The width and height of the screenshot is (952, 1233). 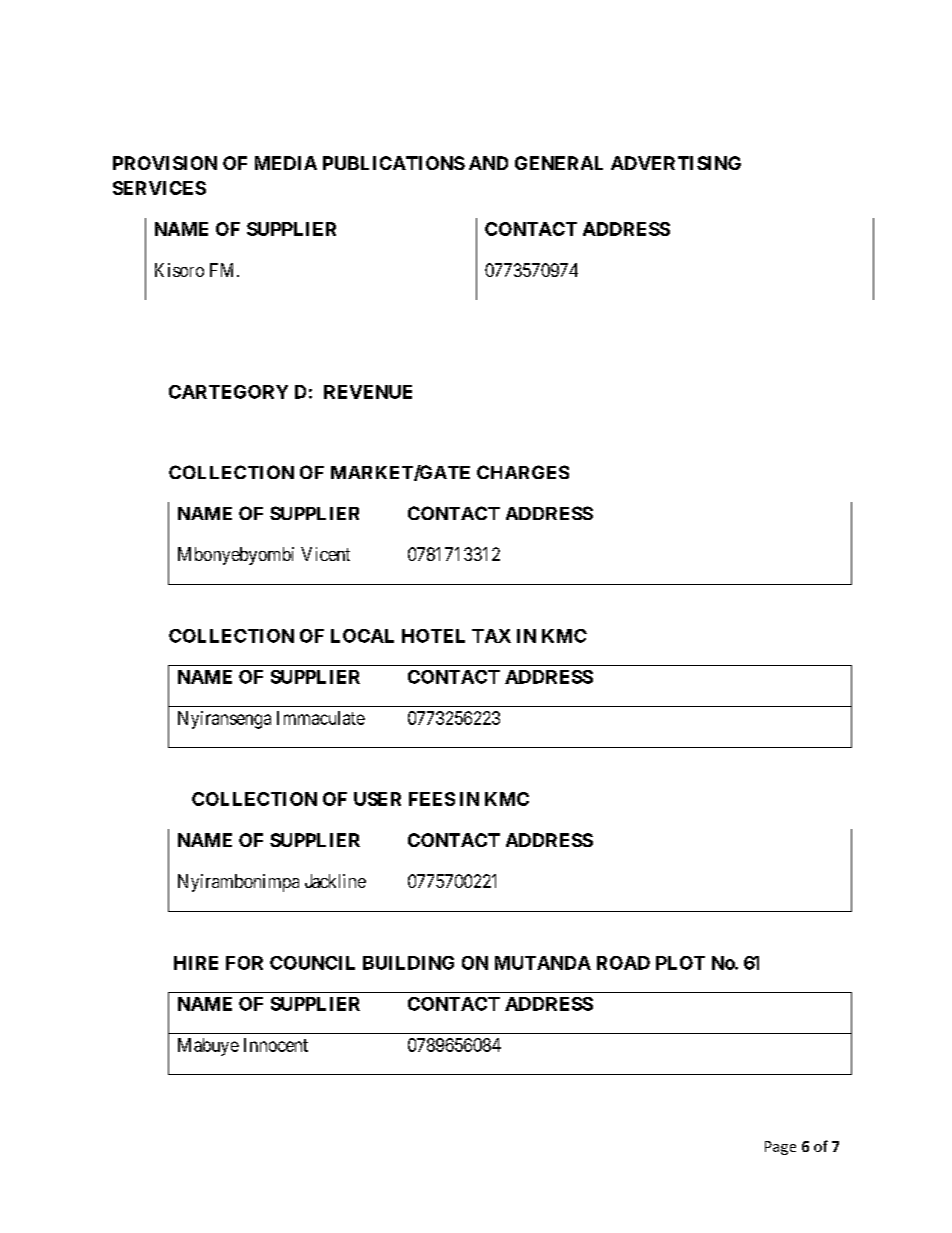 What do you see at coordinates (286, 163) in the screenshot?
I see `MEDIA` at bounding box center [286, 163].
